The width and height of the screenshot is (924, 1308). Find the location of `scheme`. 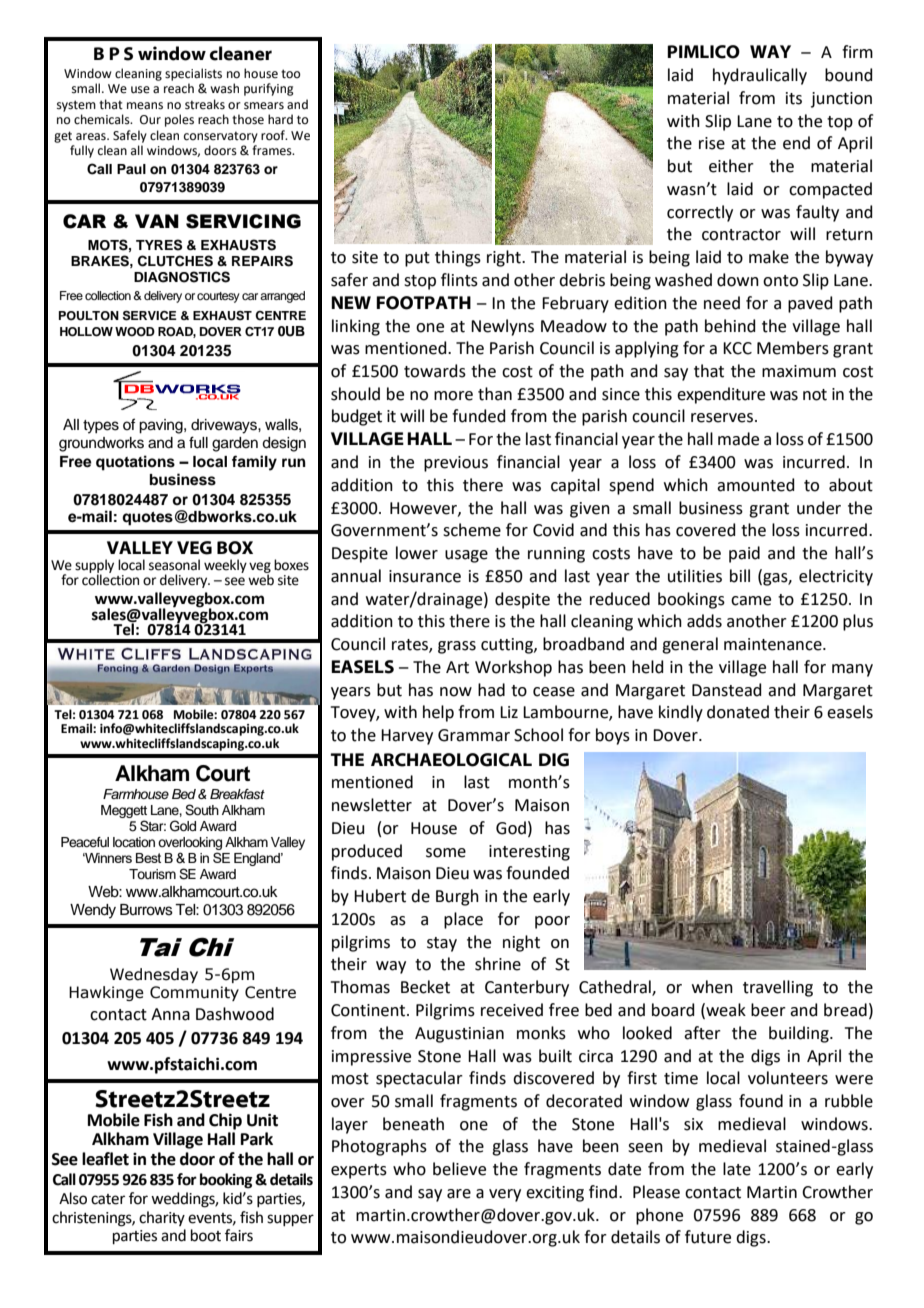

scheme is located at coordinates (472, 530).
